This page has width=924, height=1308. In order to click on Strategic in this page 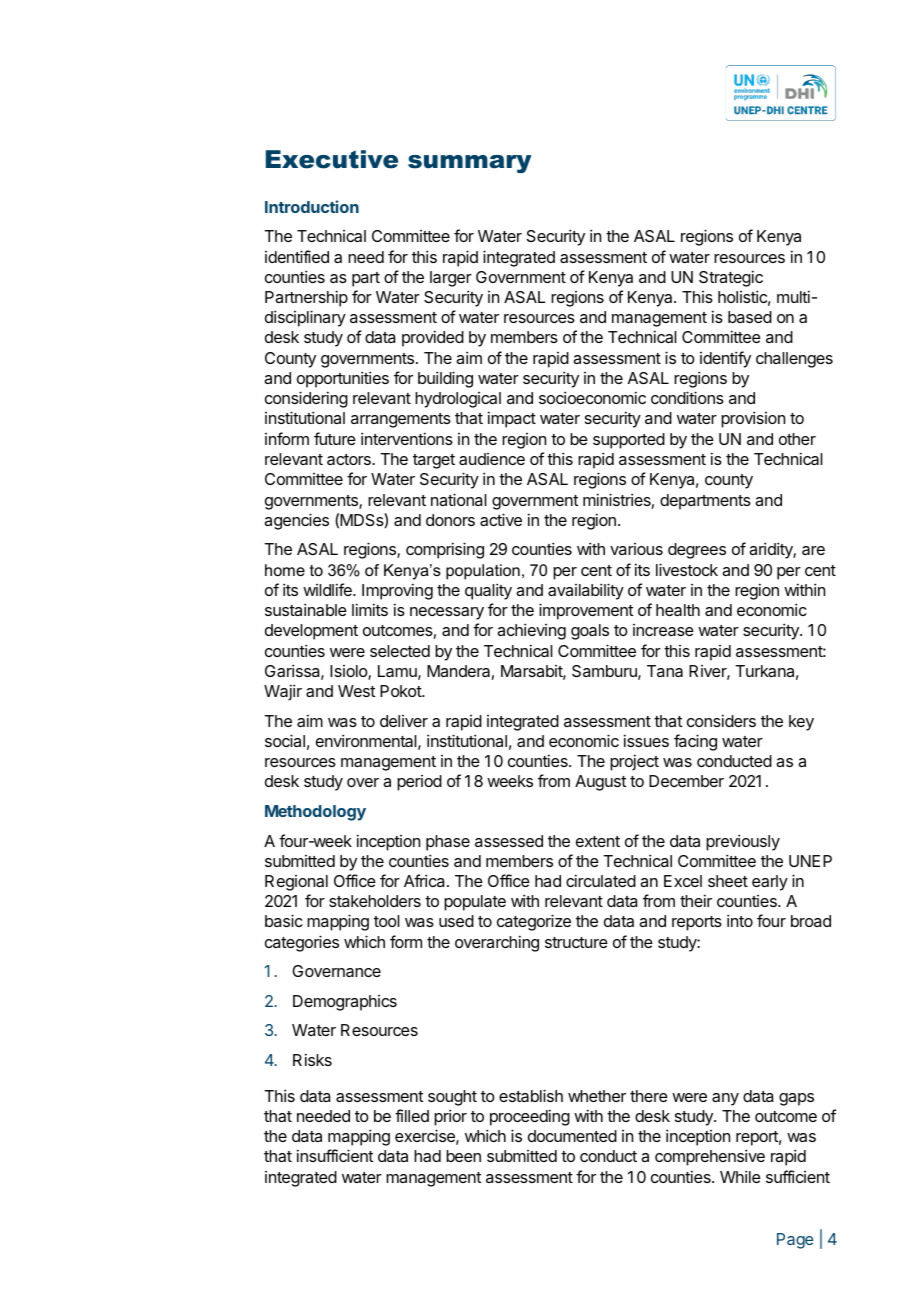, I will do `click(731, 278)`.
